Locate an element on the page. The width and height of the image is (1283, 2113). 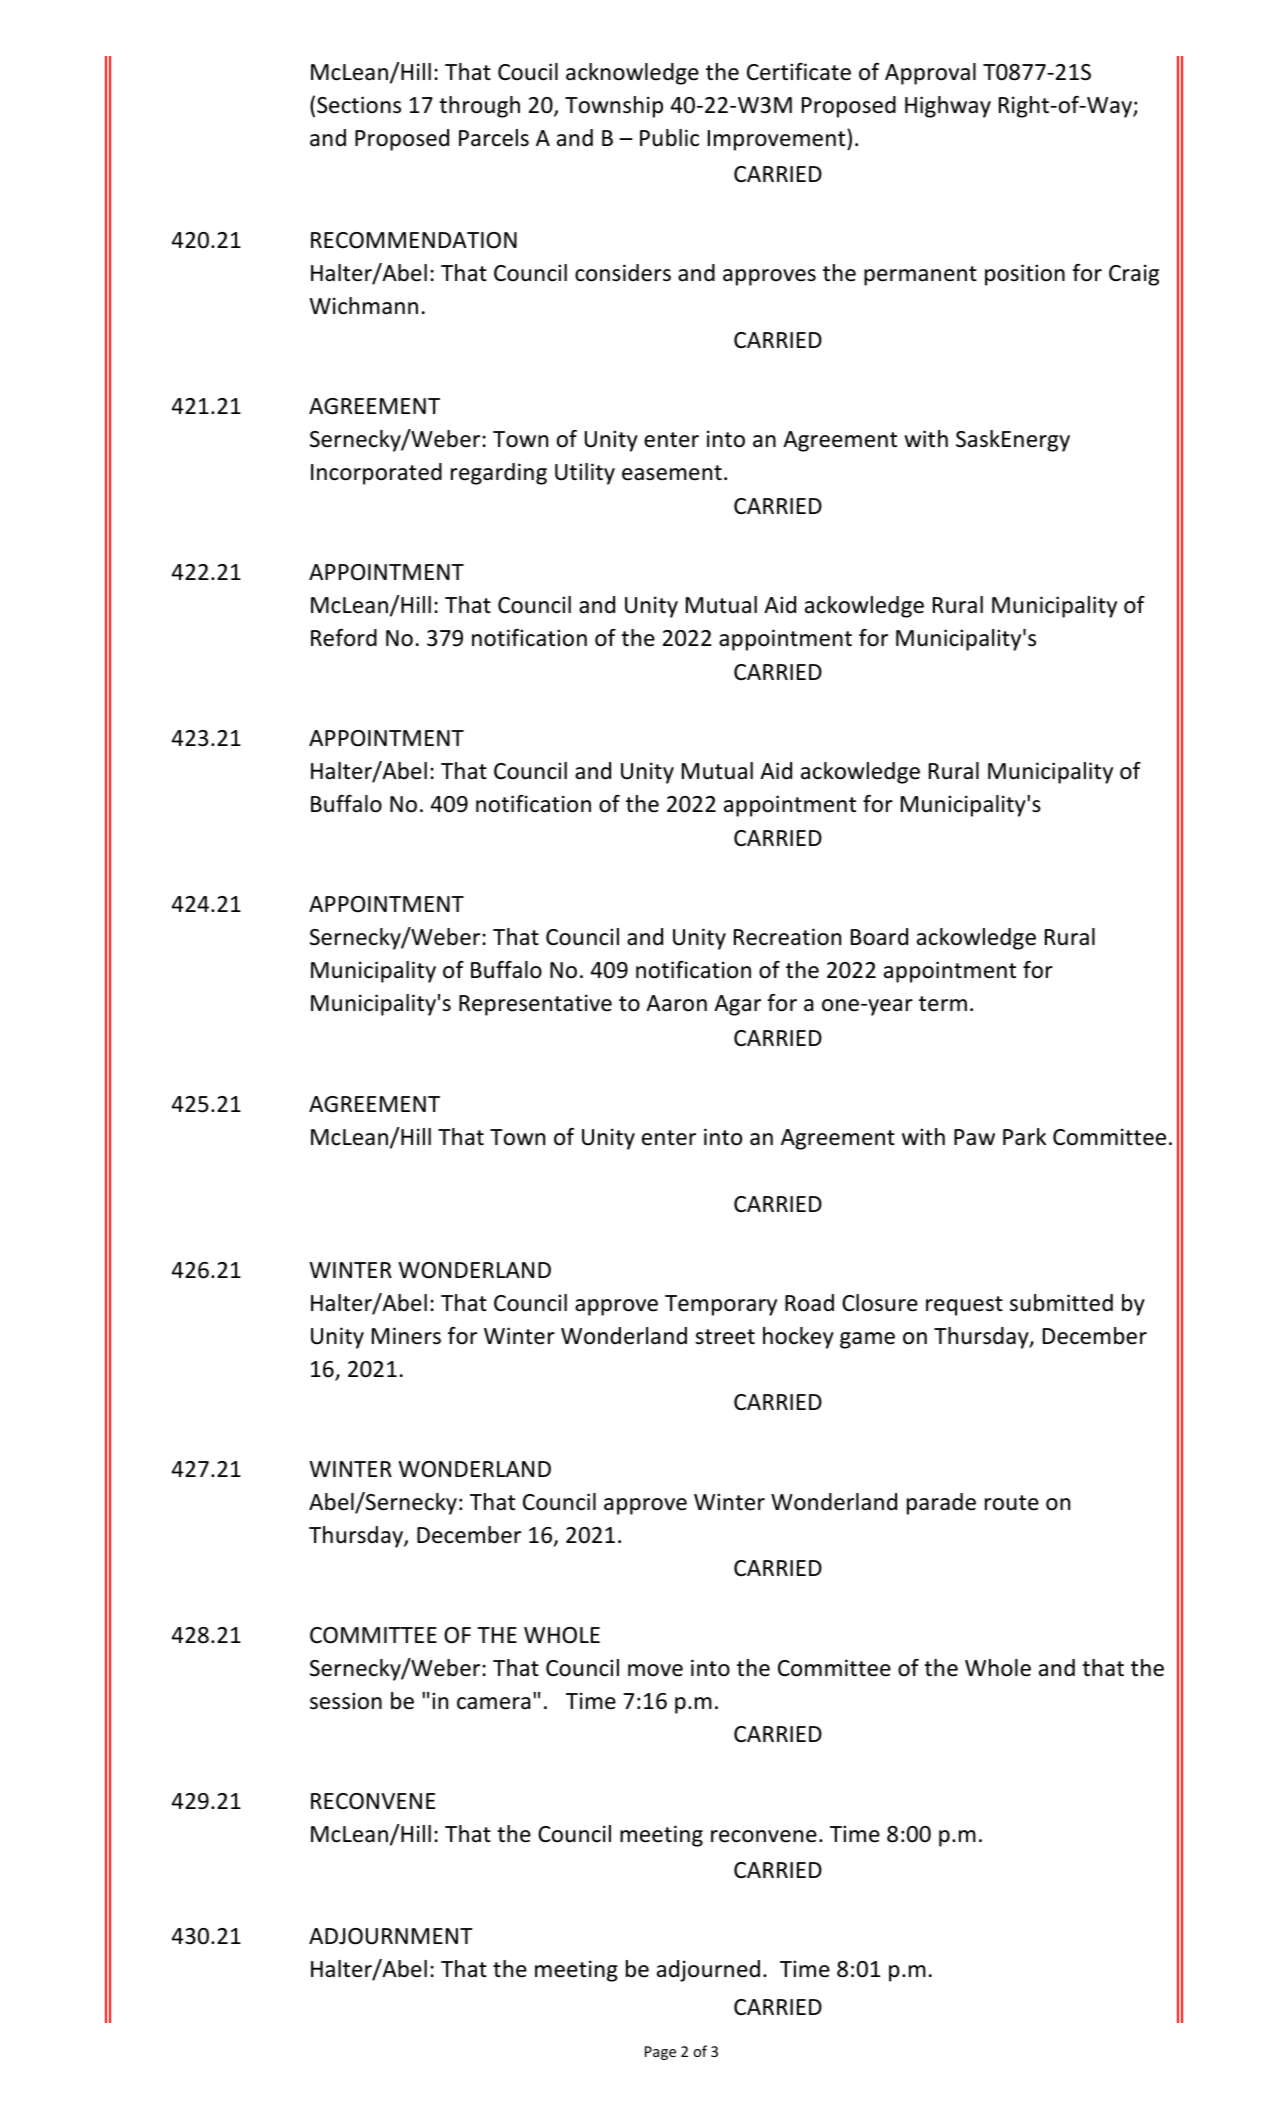
street is located at coordinates (725, 1337).
